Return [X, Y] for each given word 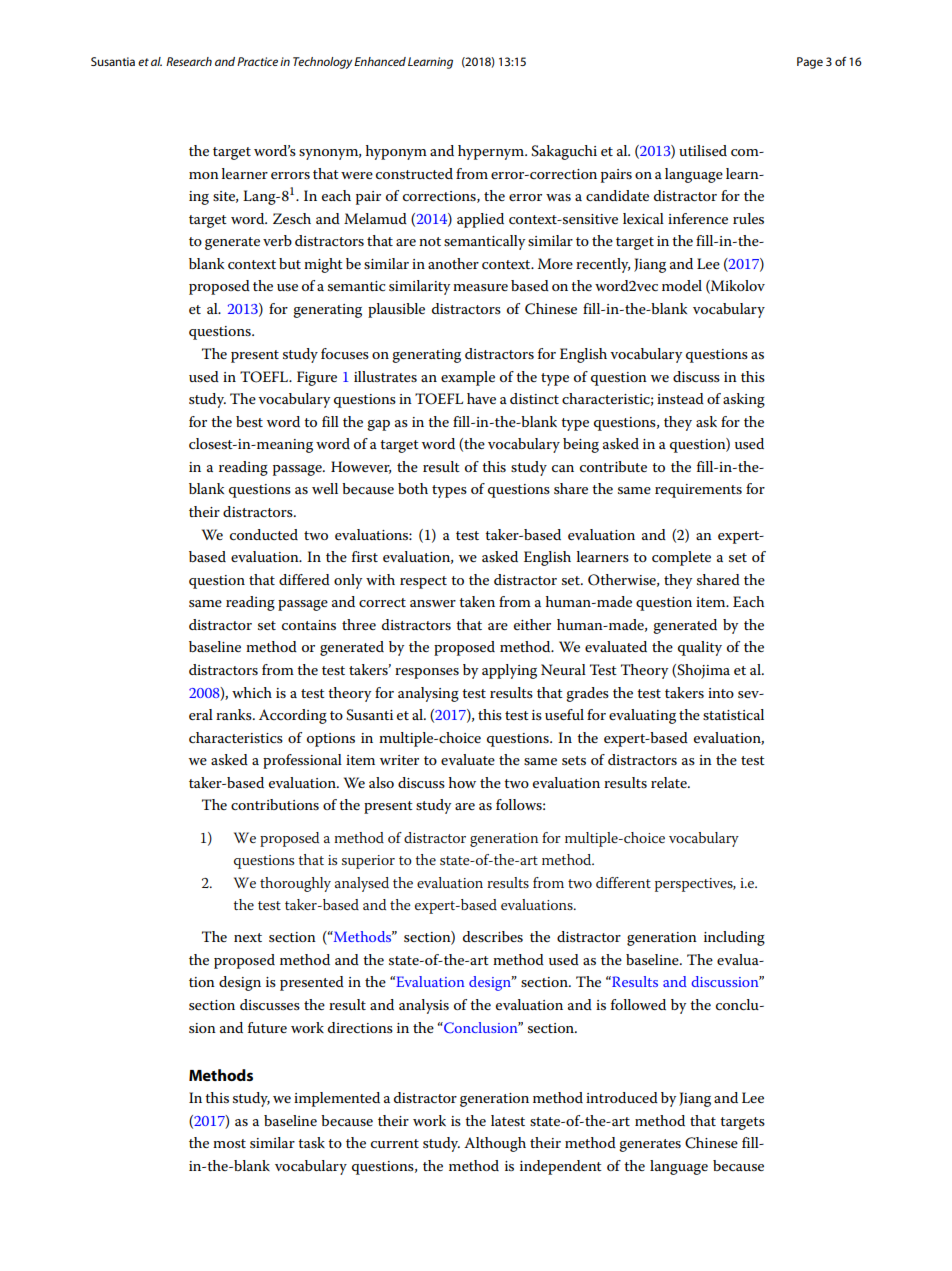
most [229, 1143]
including [734, 938]
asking [744, 400]
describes [493, 936]
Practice [257, 61]
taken [477, 601]
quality [700, 648]
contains [309, 625]
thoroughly [295, 884]
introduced [622, 1097]
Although [495, 1144]
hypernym [492, 152]
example [468, 378]
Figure [317, 378]
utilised [703, 150]
